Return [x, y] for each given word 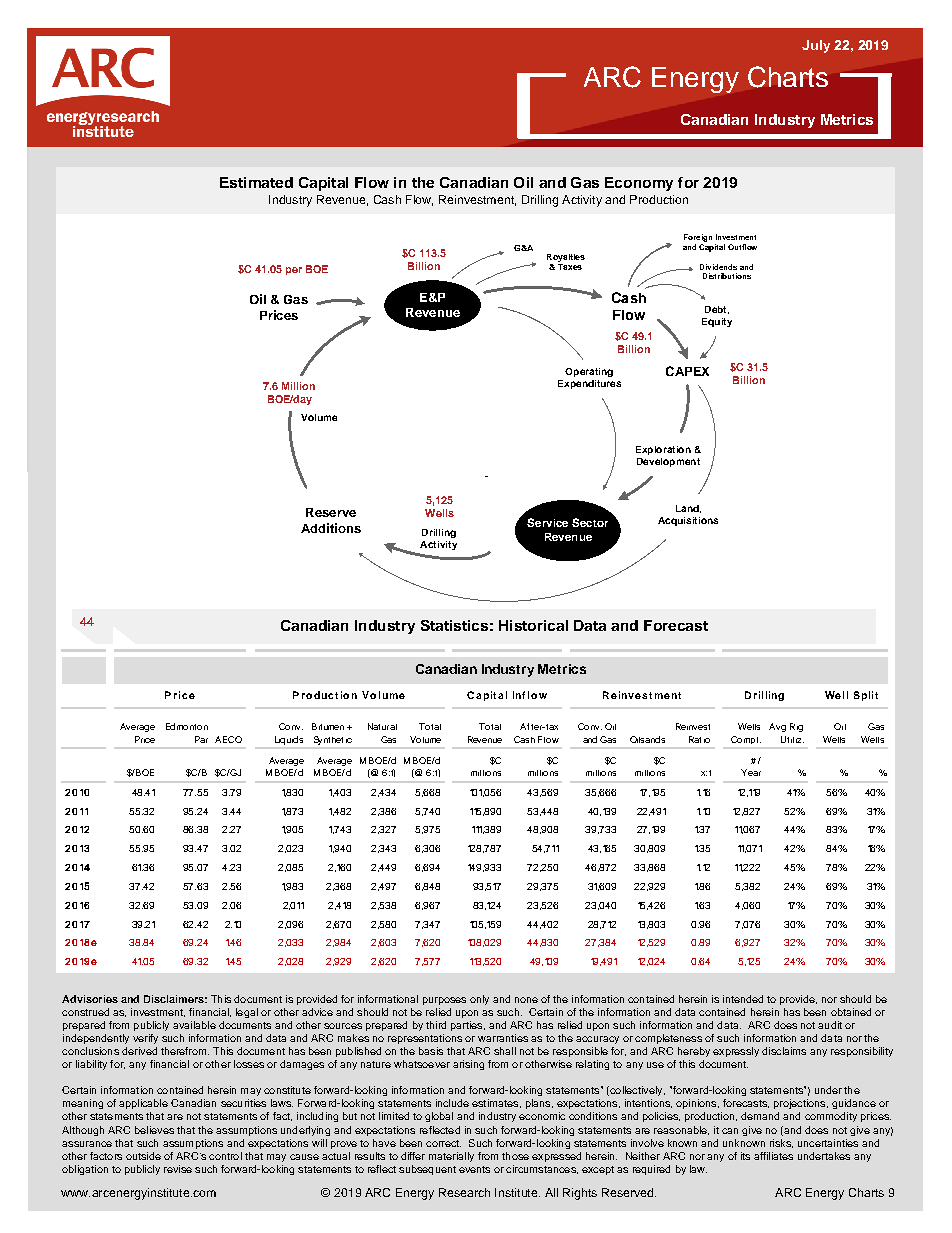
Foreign [698, 238]
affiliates [773, 1156]
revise [178, 1169]
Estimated [256, 182]
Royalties [566, 258]
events [474, 1169]
